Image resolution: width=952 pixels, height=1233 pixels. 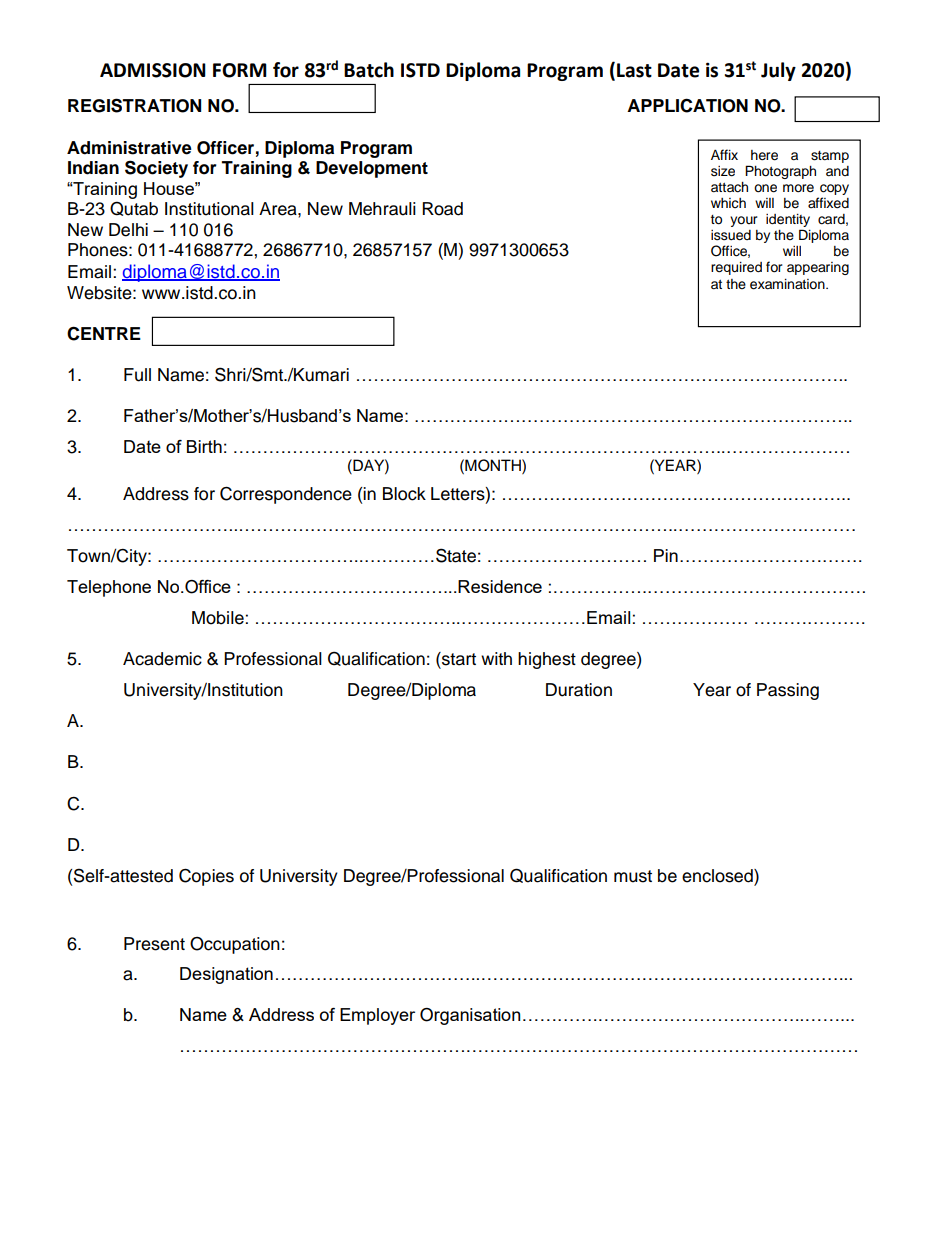 What do you see at coordinates (134, 105) in the screenshot?
I see `REGISTRATION` at bounding box center [134, 105].
